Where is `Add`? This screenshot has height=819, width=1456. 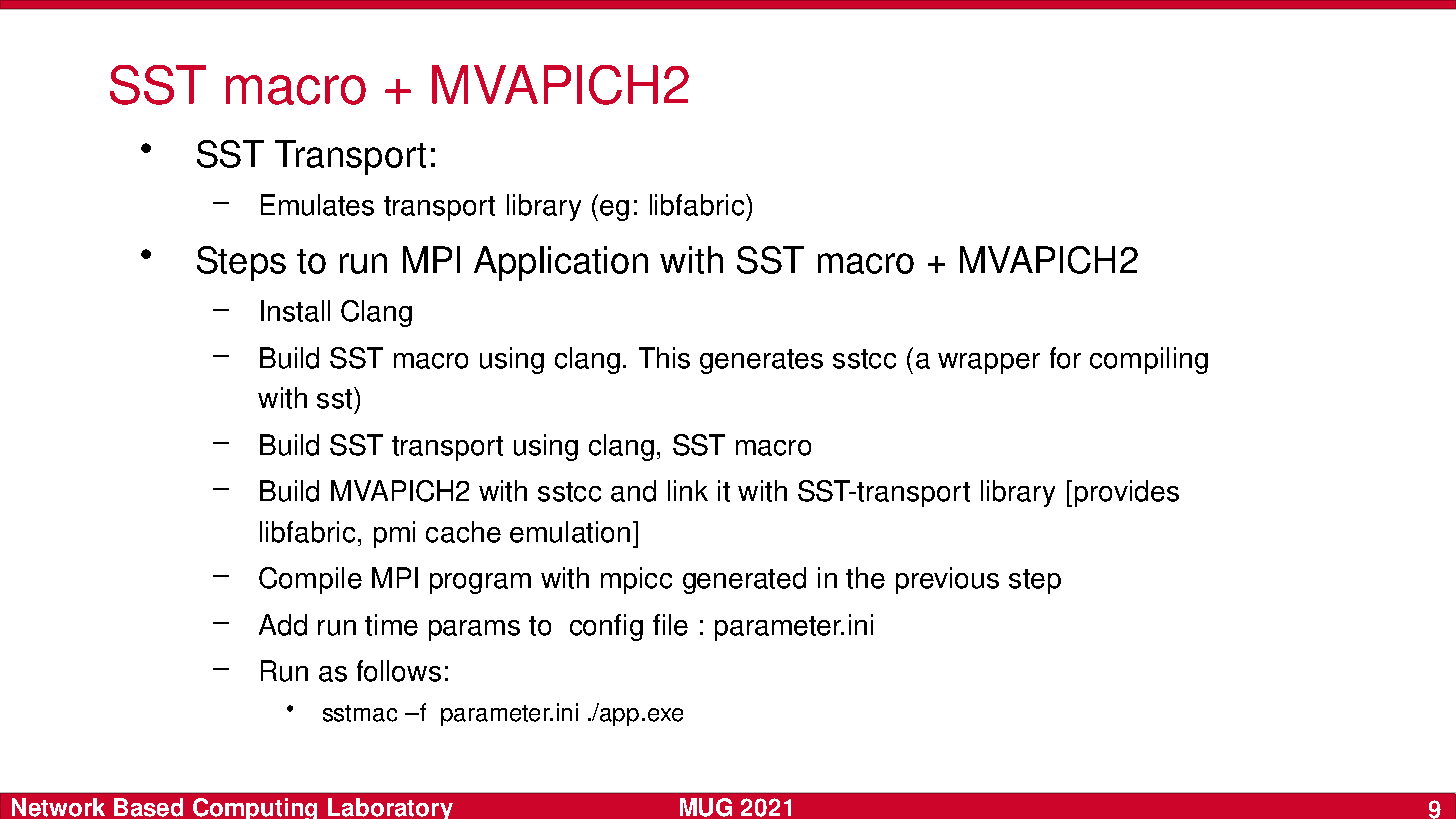 Add is located at coordinates (283, 625).
